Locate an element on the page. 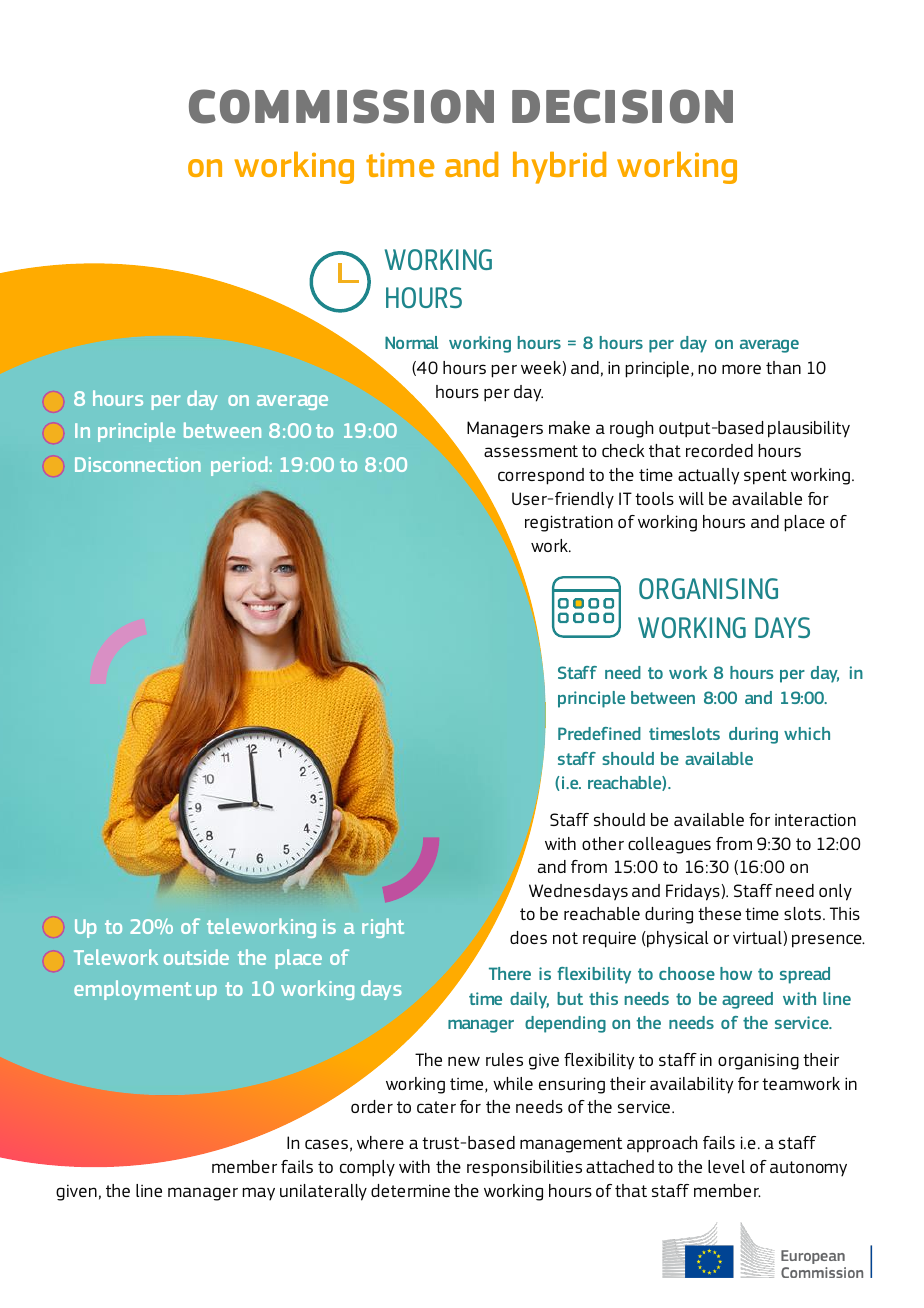 This page has height=1308, width=924. responsibilities is located at coordinates (524, 1168).
